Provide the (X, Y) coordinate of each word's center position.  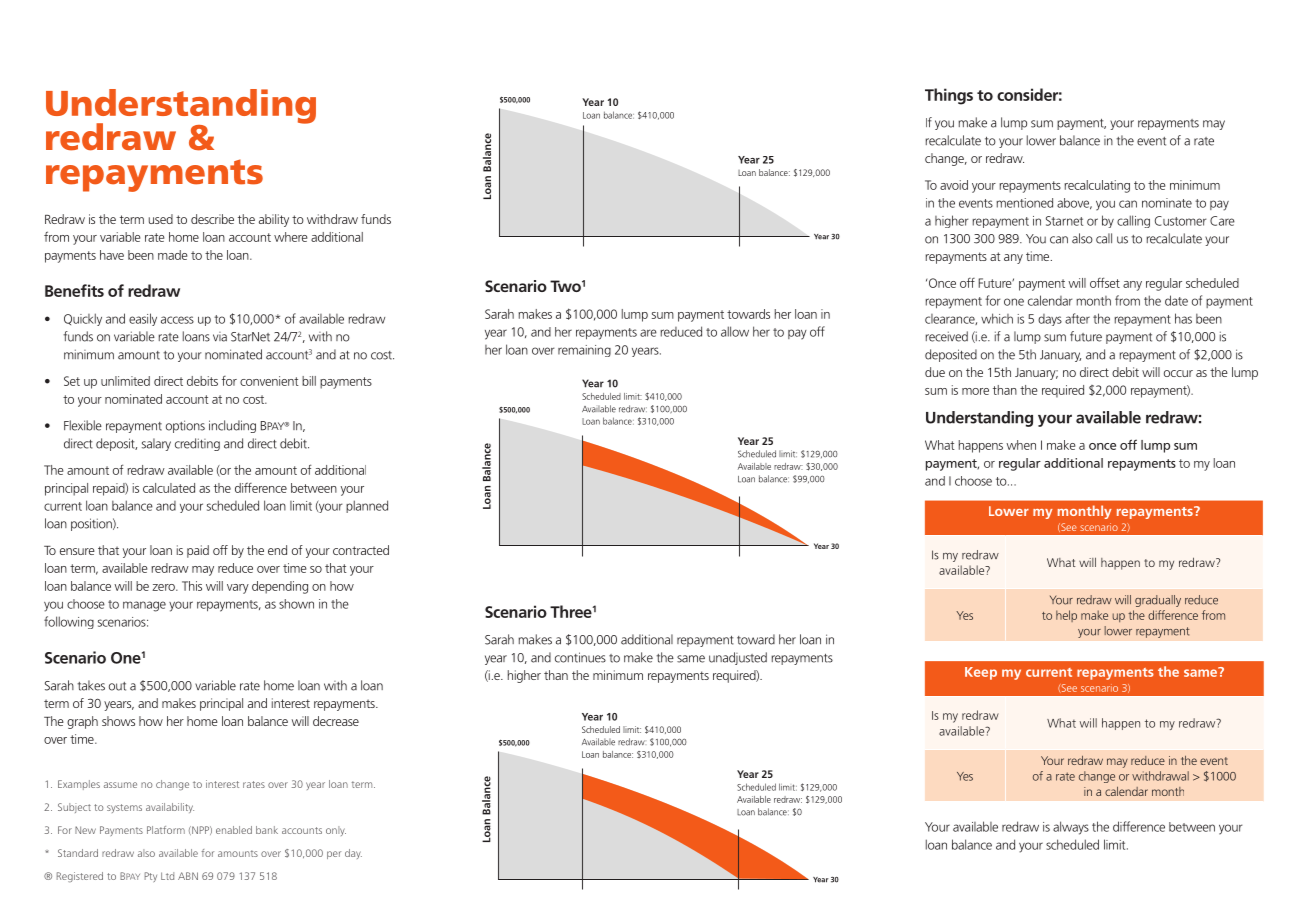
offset (1105, 282)
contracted (361, 550)
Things (949, 96)
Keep (981, 673)
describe (212, 219)
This (192, 586)
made (173, 255)
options (185, 426)
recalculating (1097, 186)
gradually (1158, 601)
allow (735, 331)
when (1021, 445)
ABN (188, 876)
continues (580, 657)
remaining (584, 351)
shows (118, 721)
